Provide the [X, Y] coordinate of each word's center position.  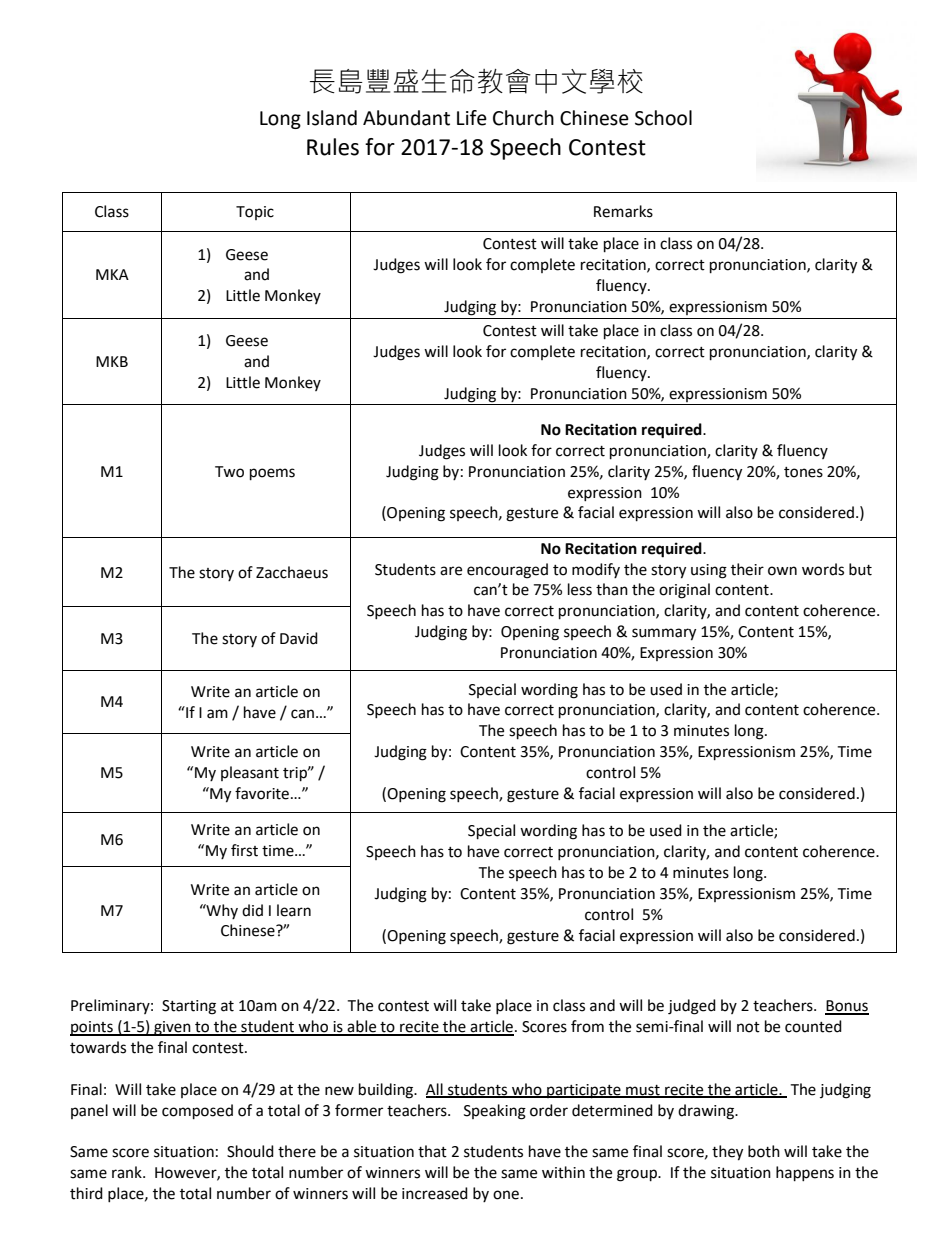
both [764, 1151]
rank [128, 1172]
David [299, 638]
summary [664, 634]
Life [472, 118]
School [663, 118]
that [432, 1151]
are [451, 571]
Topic [255, 213]
